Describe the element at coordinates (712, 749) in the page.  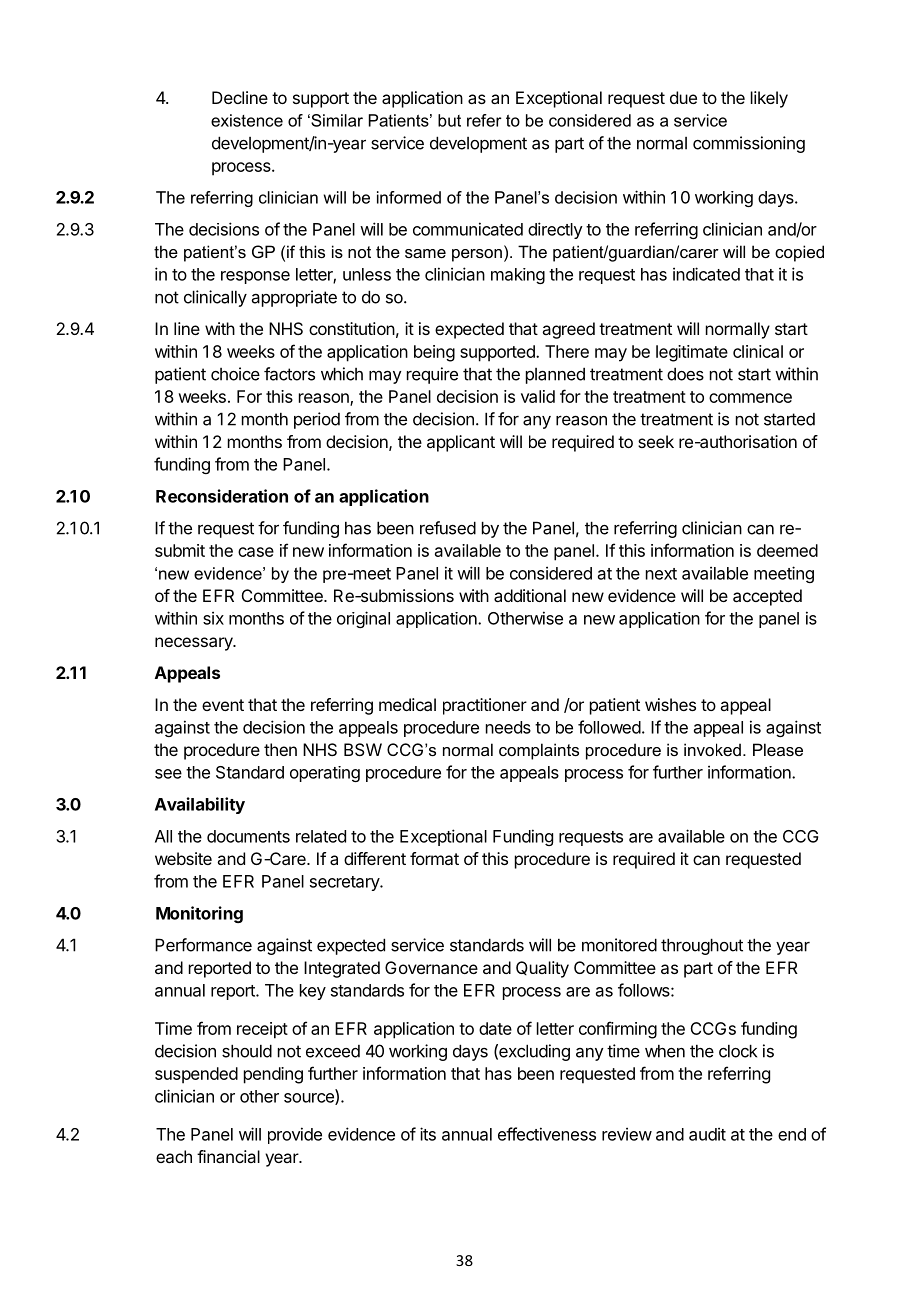
I see `invoked` at that location.
